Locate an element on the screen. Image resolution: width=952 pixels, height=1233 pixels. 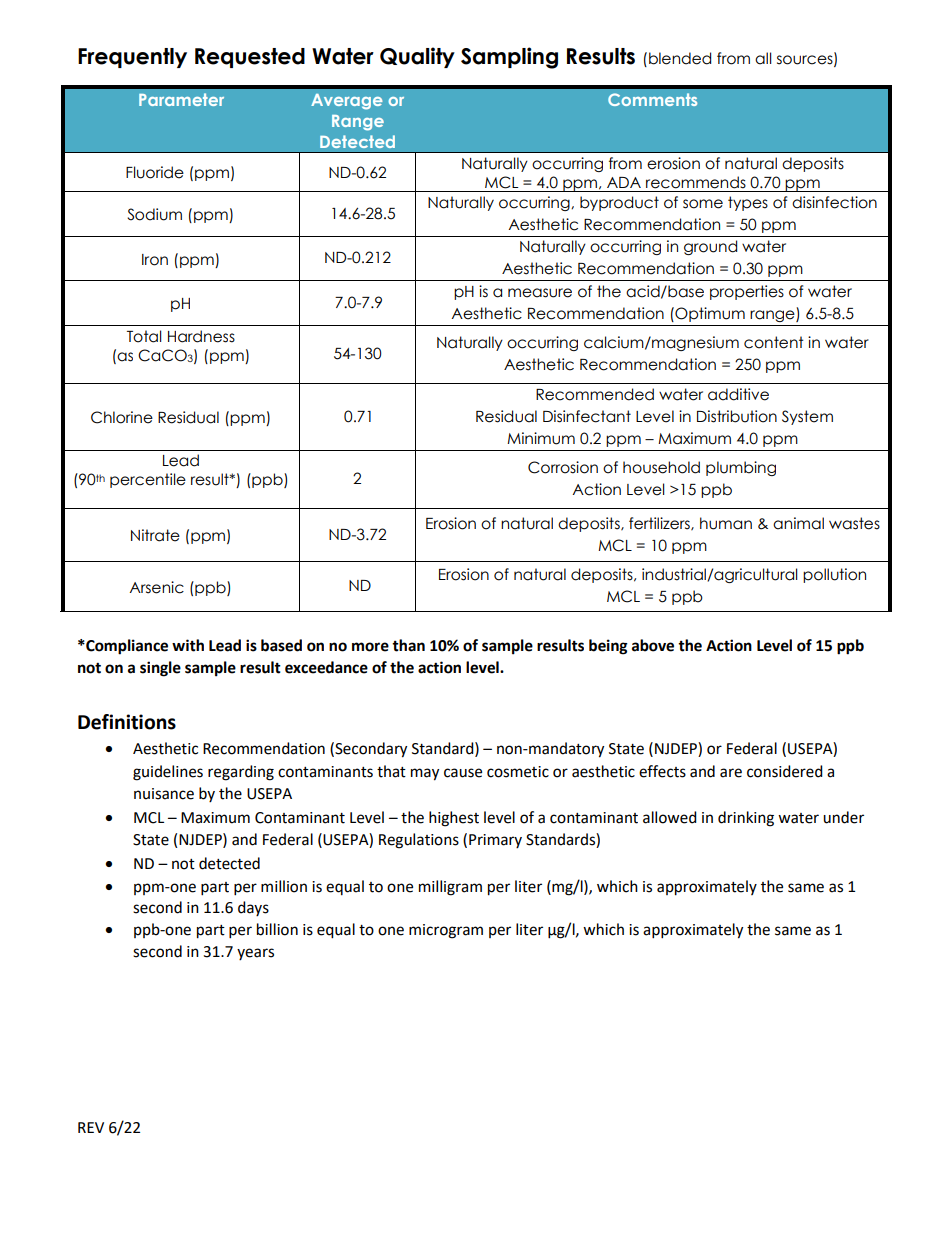
guidelines is located at coordinates (168, 773).
